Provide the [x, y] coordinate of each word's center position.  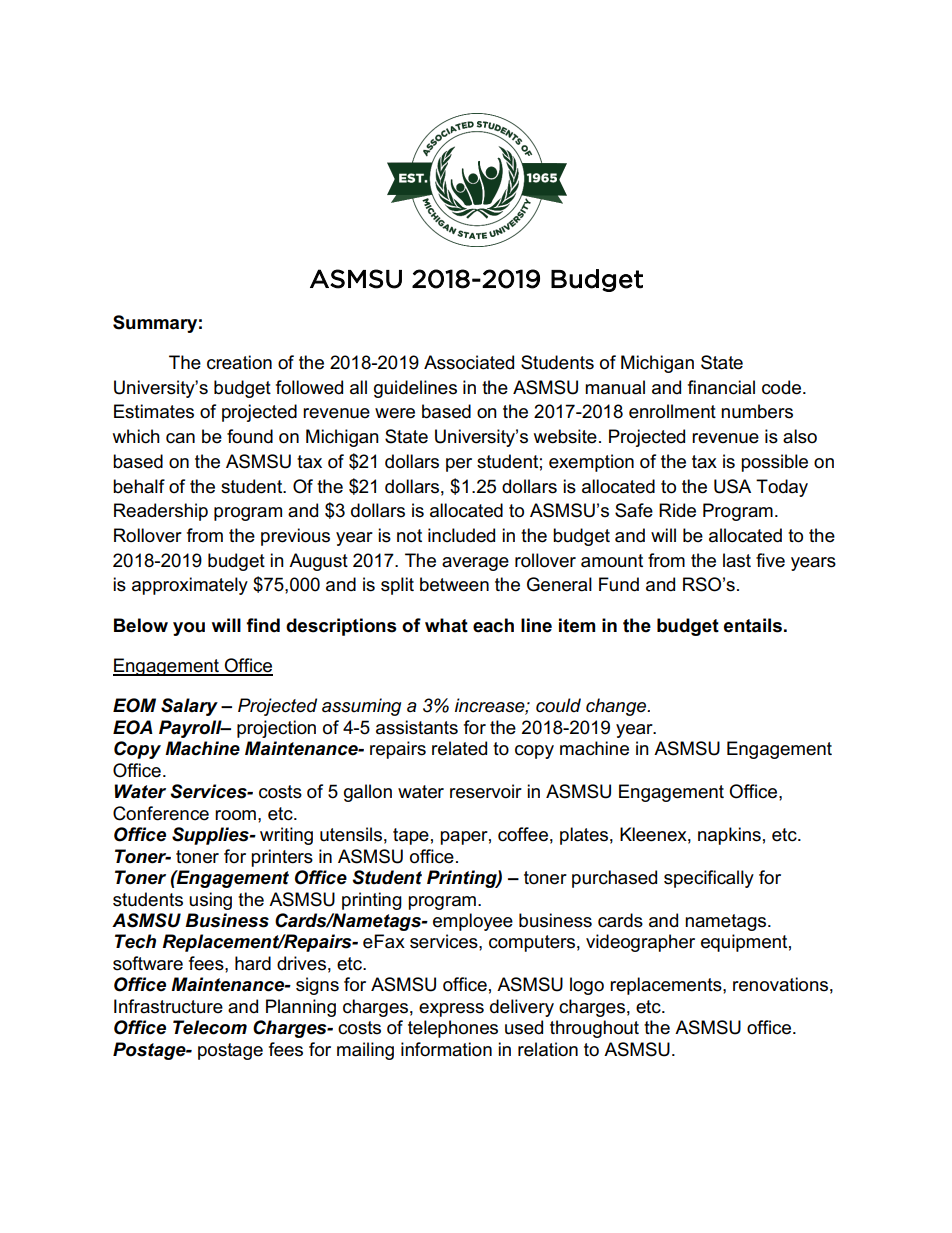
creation [239, 362]
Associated [469, 362]
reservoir [486, 791]
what [446, 625]
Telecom [210, 1027]
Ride [677, 510]
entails [753, 625]
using [210, 901]
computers [532, 943]
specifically [709, 879]
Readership [161, 512]
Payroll [191, 729]
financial [721, 387]
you [189, 629]
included [461, 535]
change [617, 707]
